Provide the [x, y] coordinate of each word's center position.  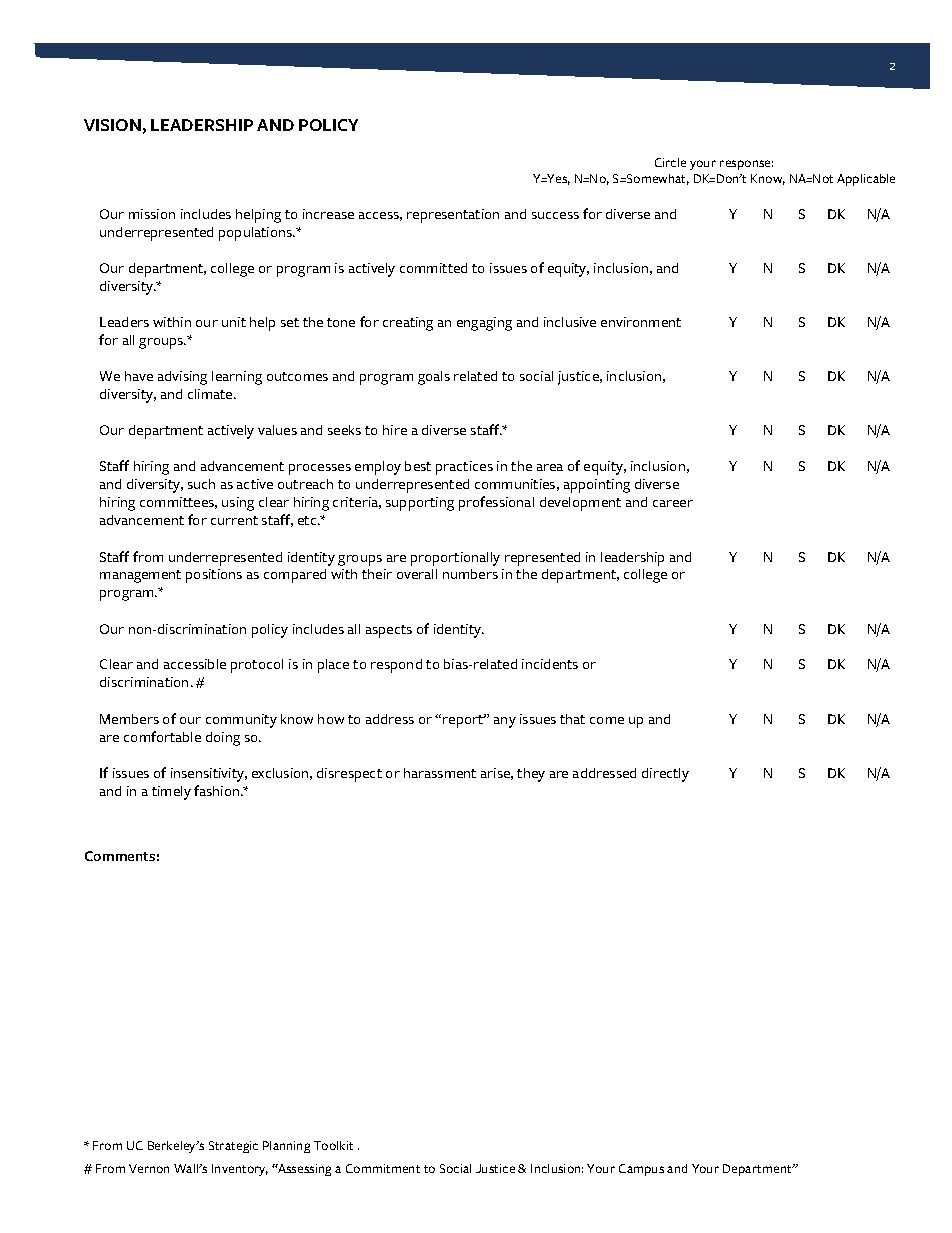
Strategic [233, 1147]
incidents [550, 664]
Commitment [383, 1168]
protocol [257, 666]
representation [453, 216]
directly [665, 775]
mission [152, 214]
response [746, 165]
